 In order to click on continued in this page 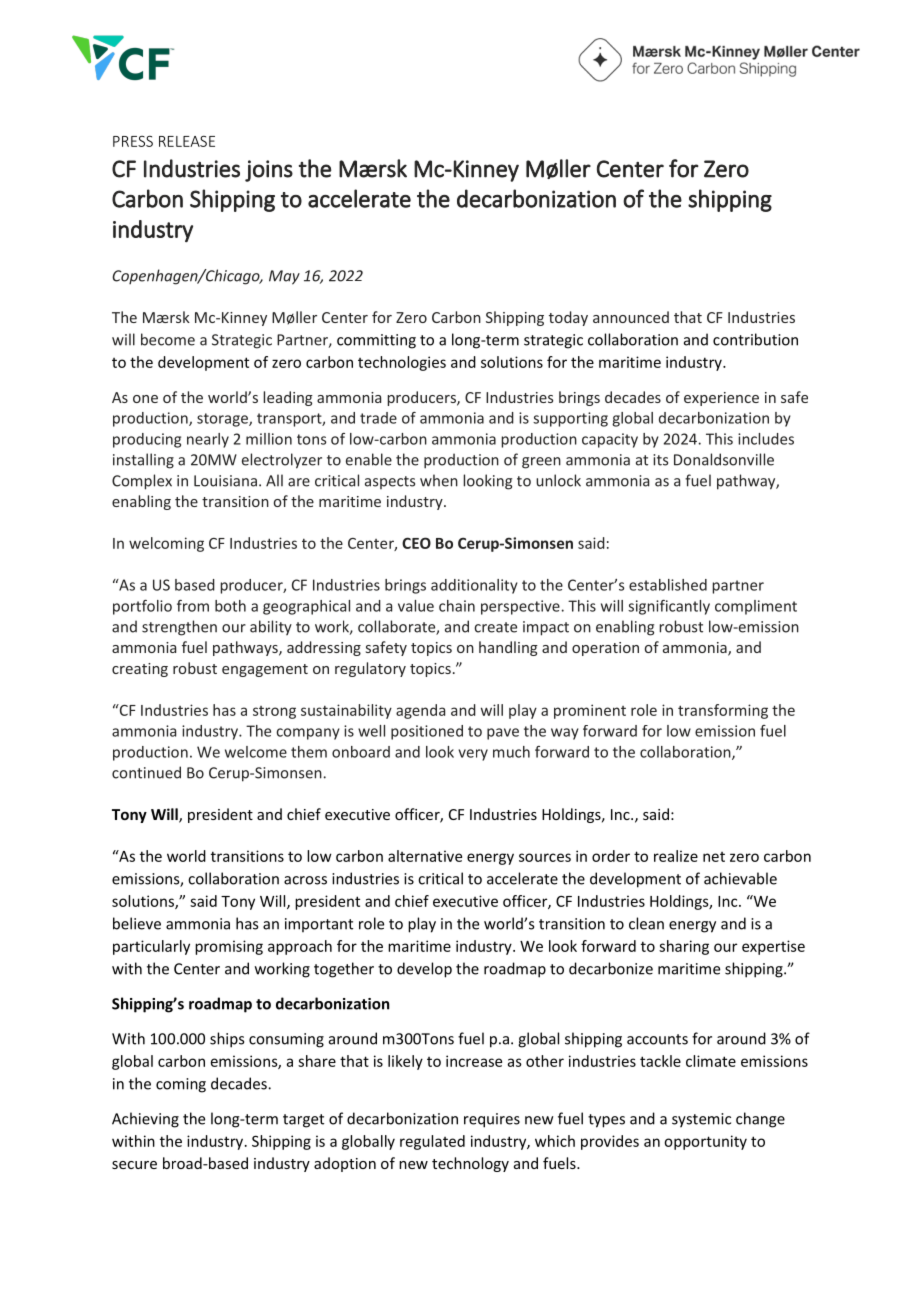, I will do `click(146, 772)`.
